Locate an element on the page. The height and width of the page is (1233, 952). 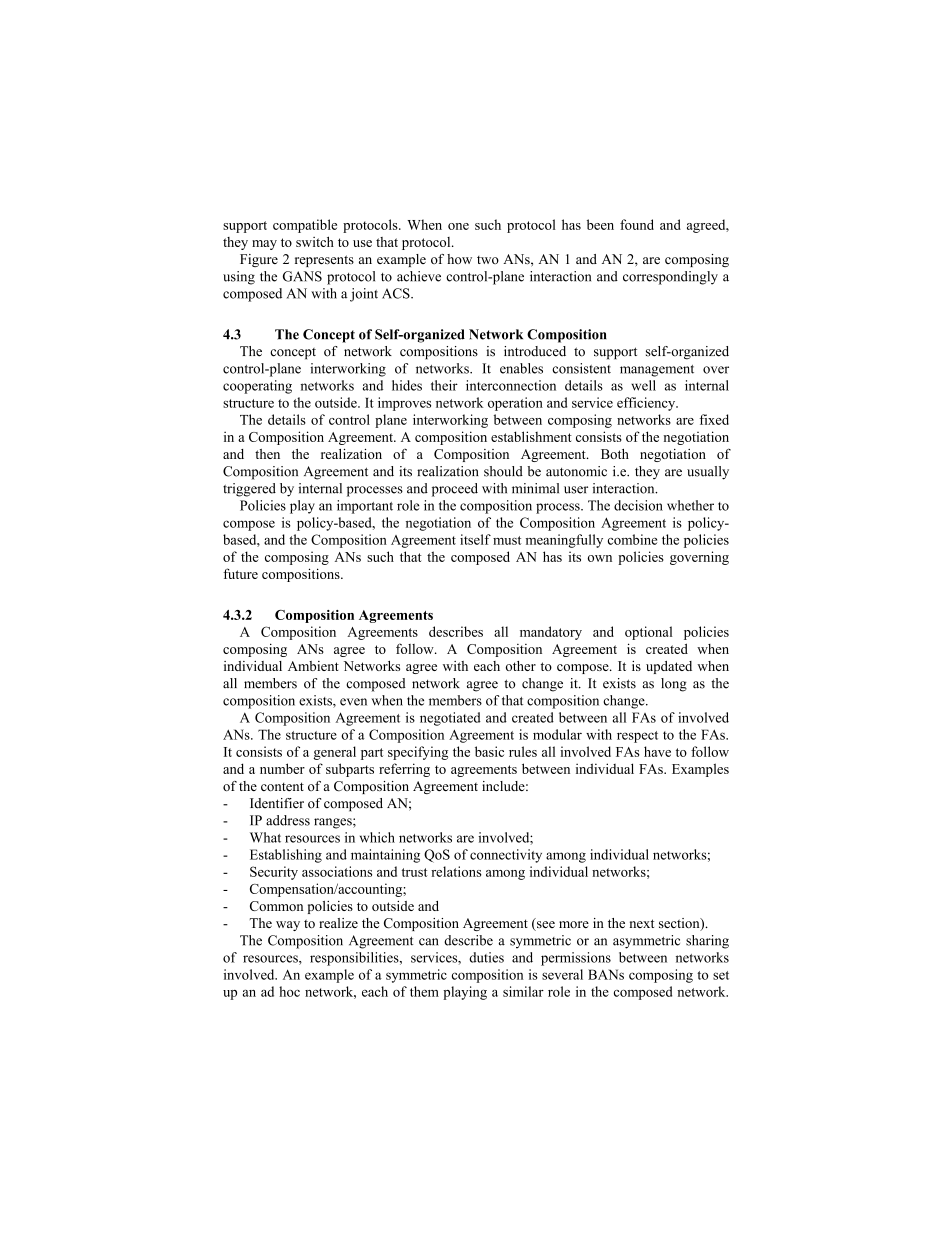
found is located at coordinates (637, 224).
